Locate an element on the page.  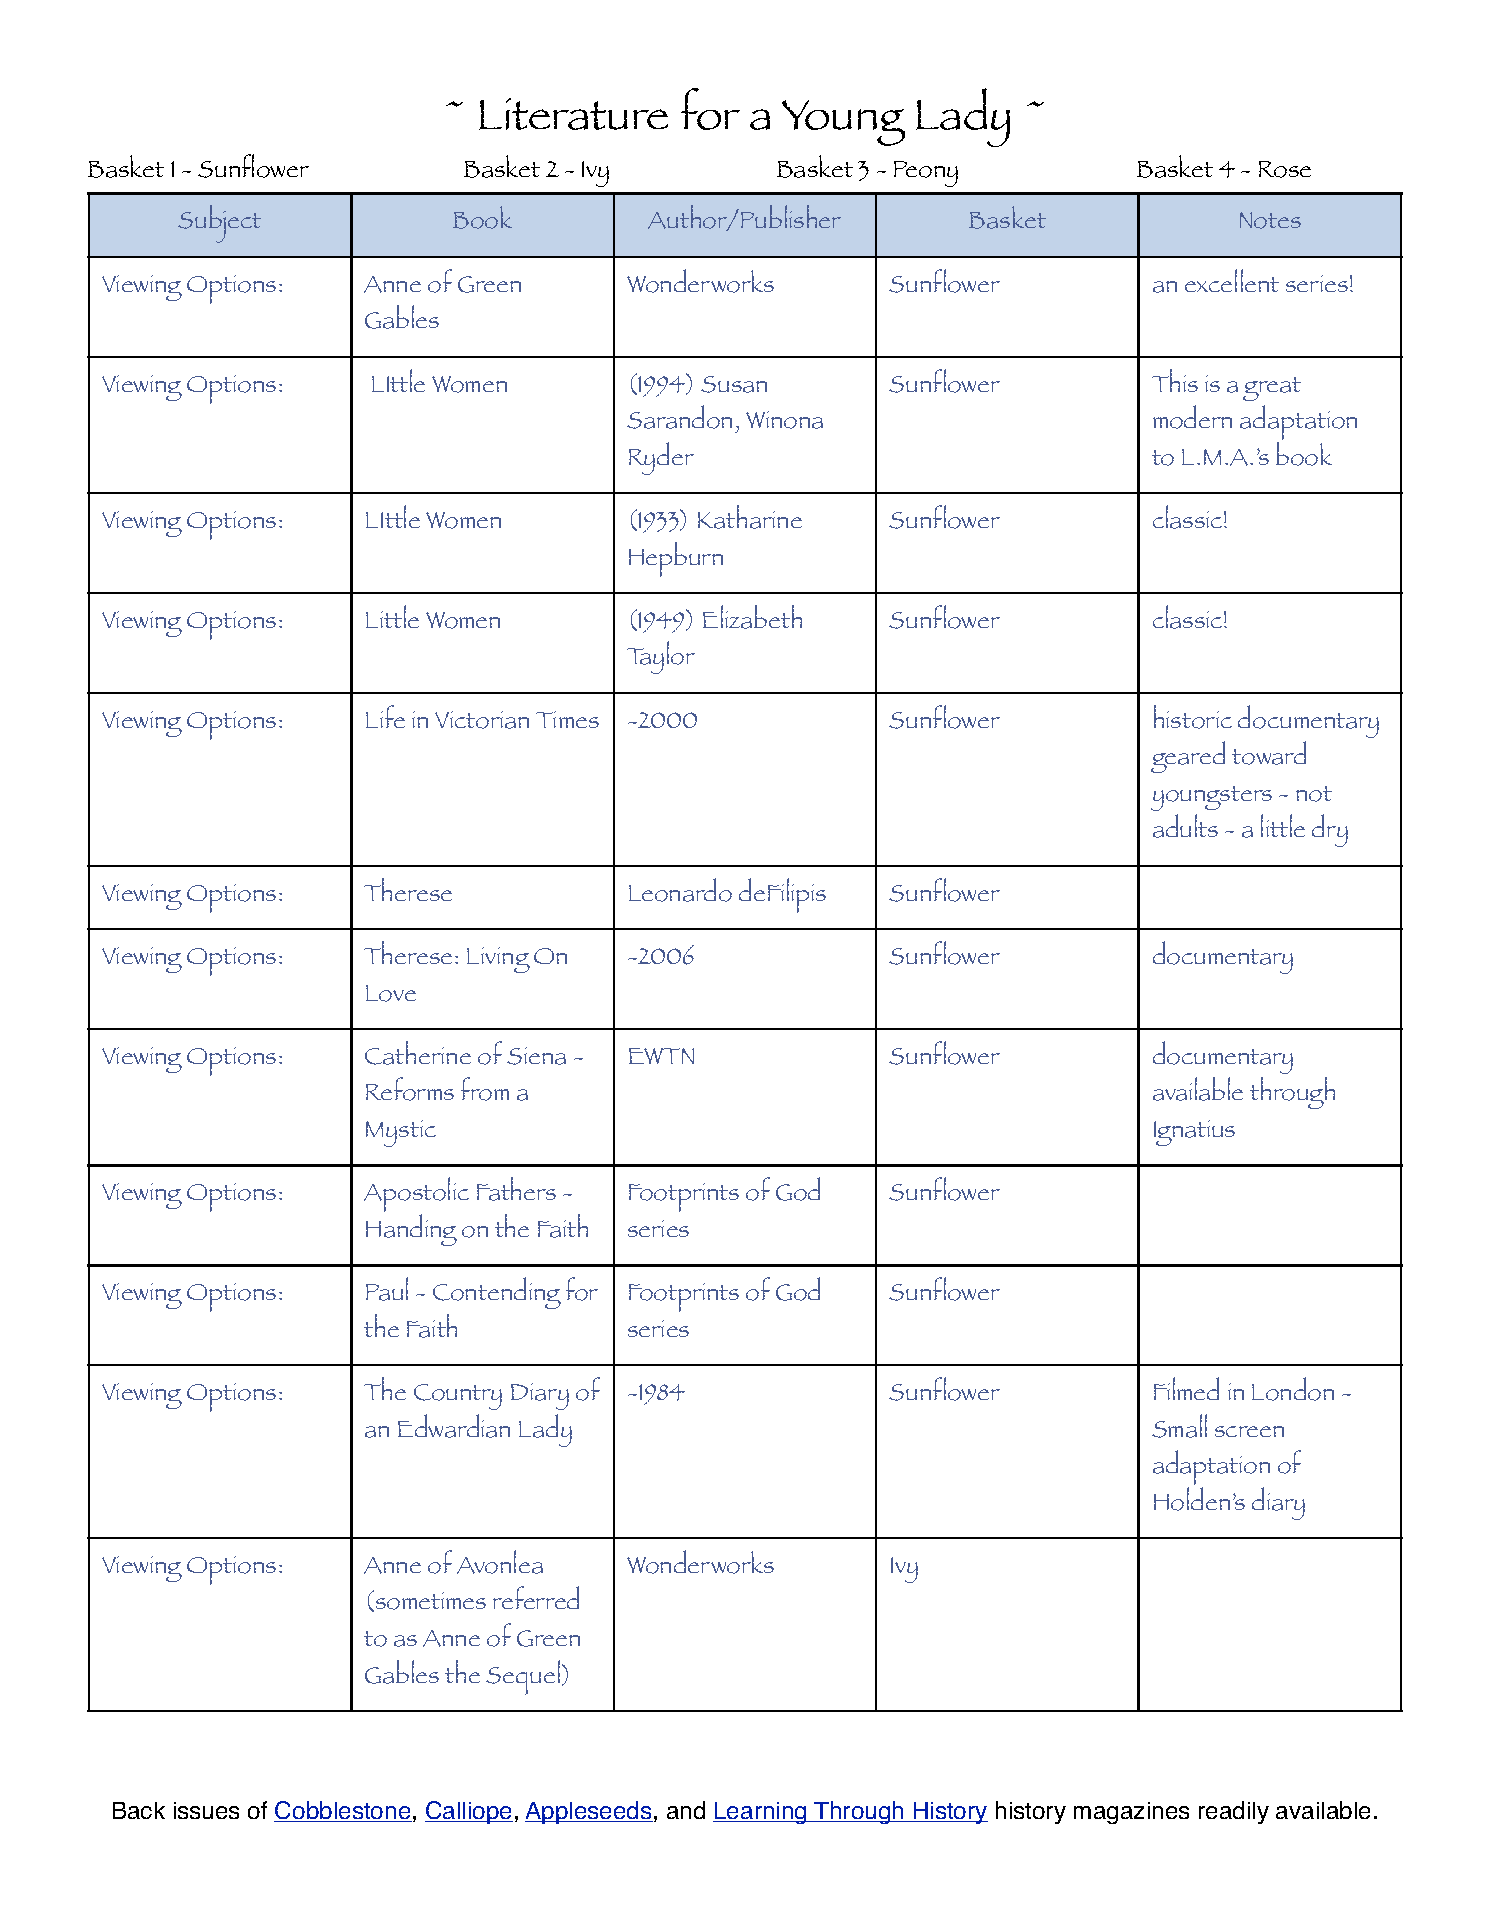
Life is located at coordinates (385, 716).
